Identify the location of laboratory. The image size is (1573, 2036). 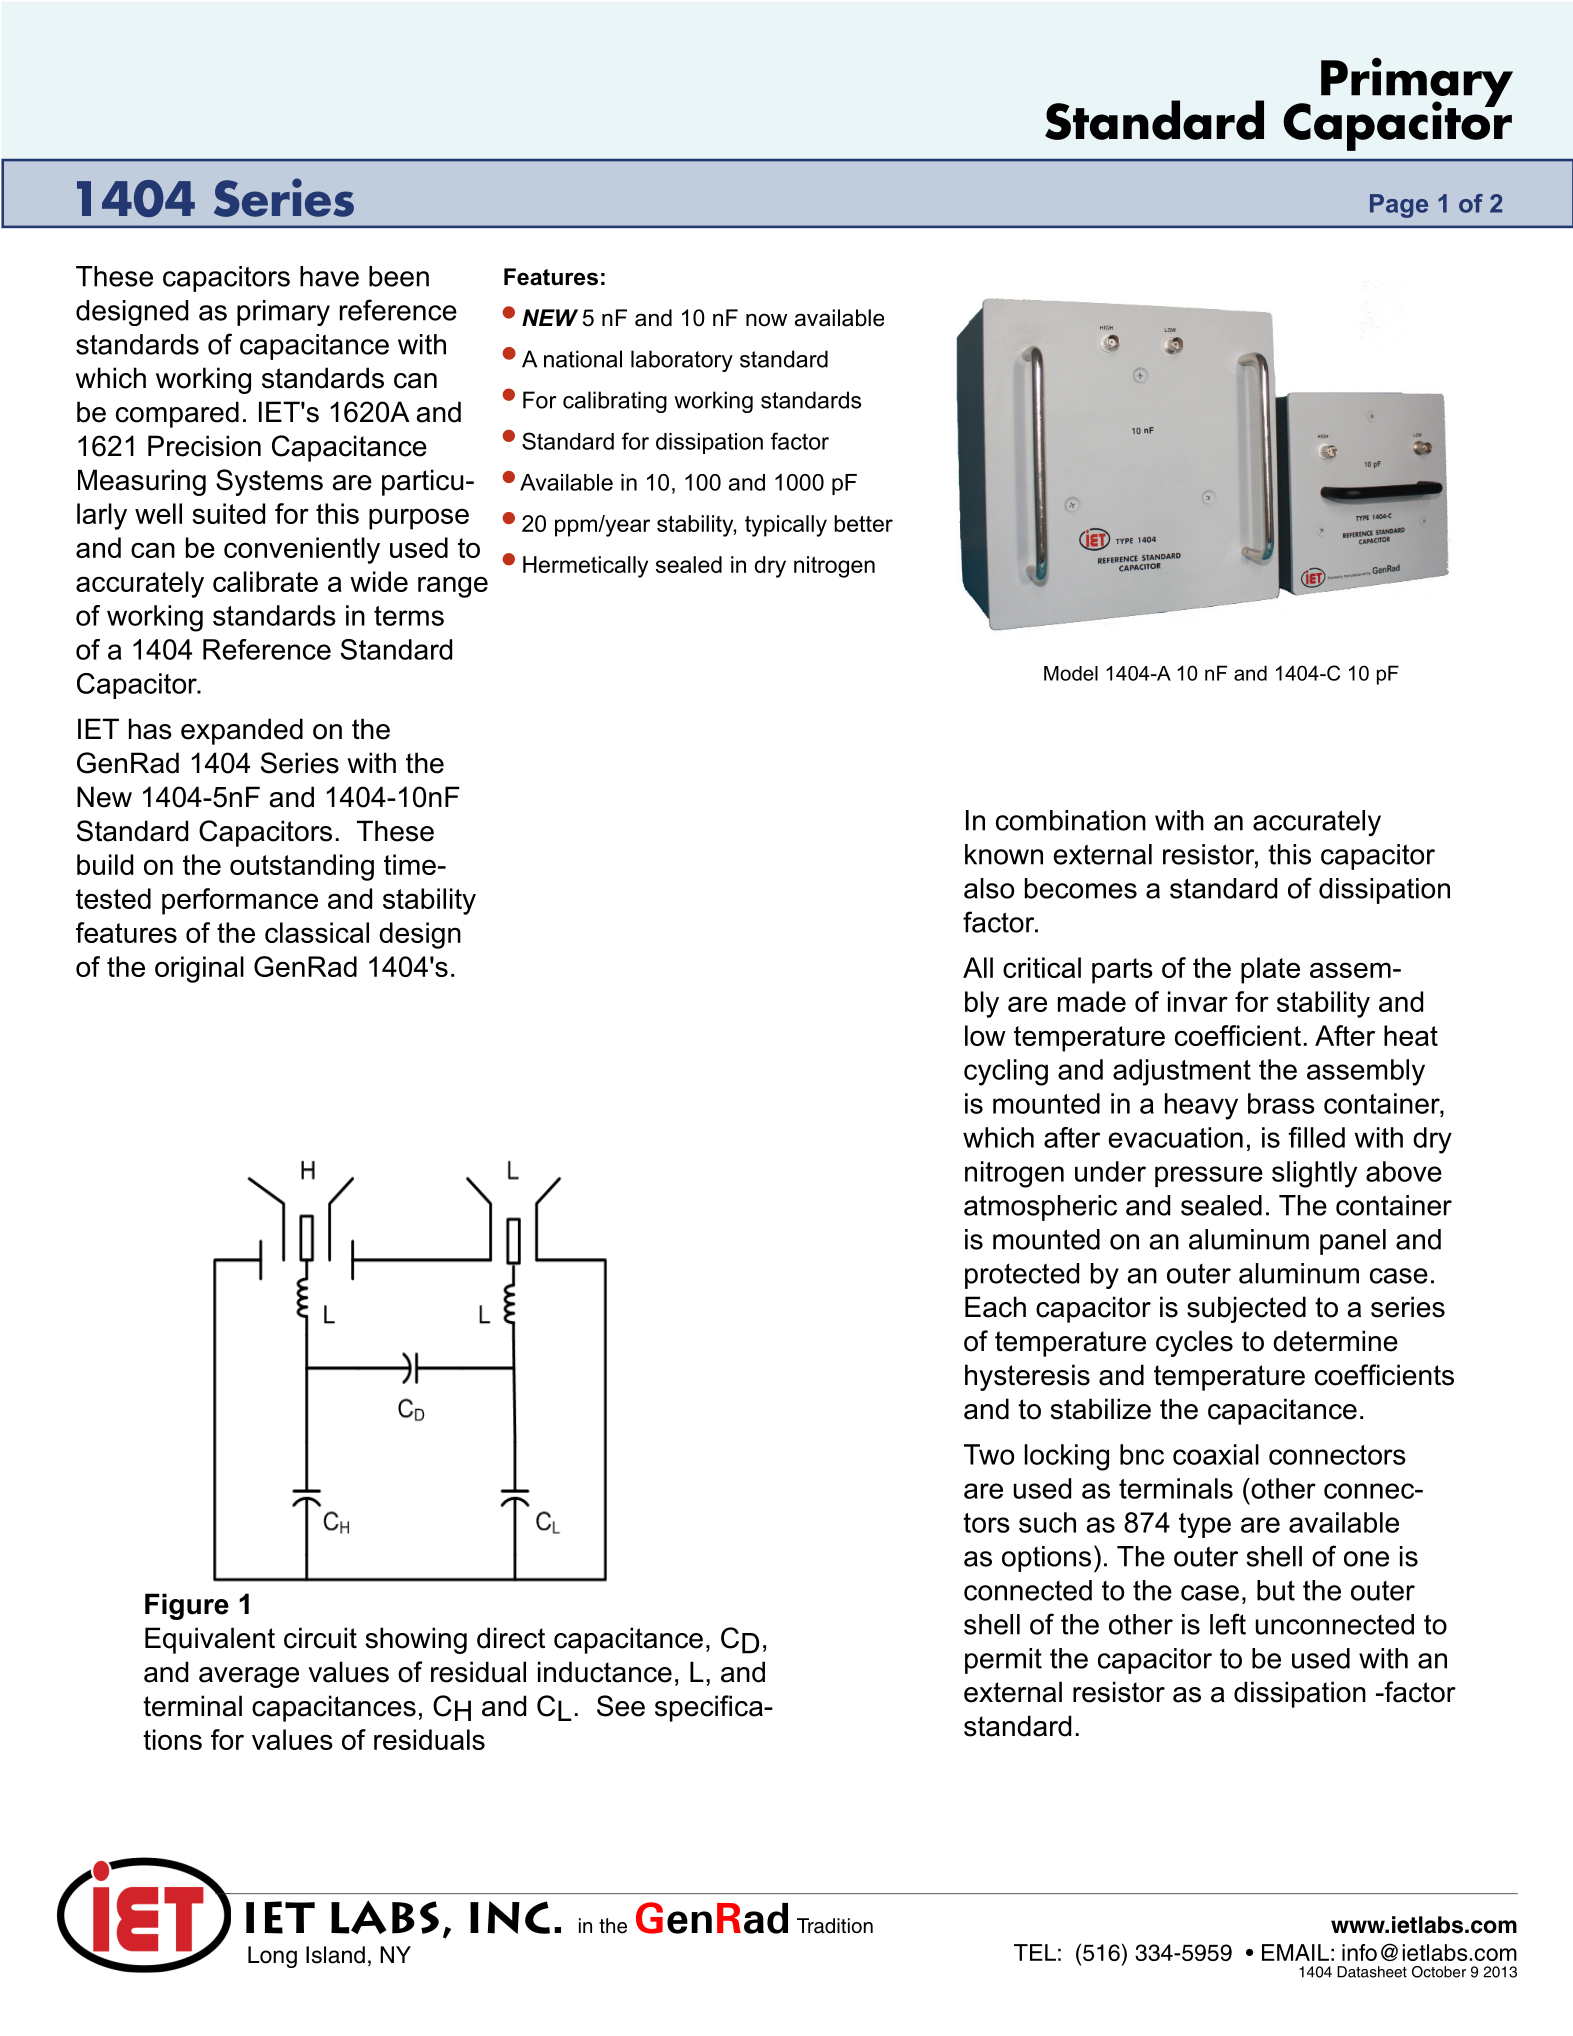
(682, 361).
